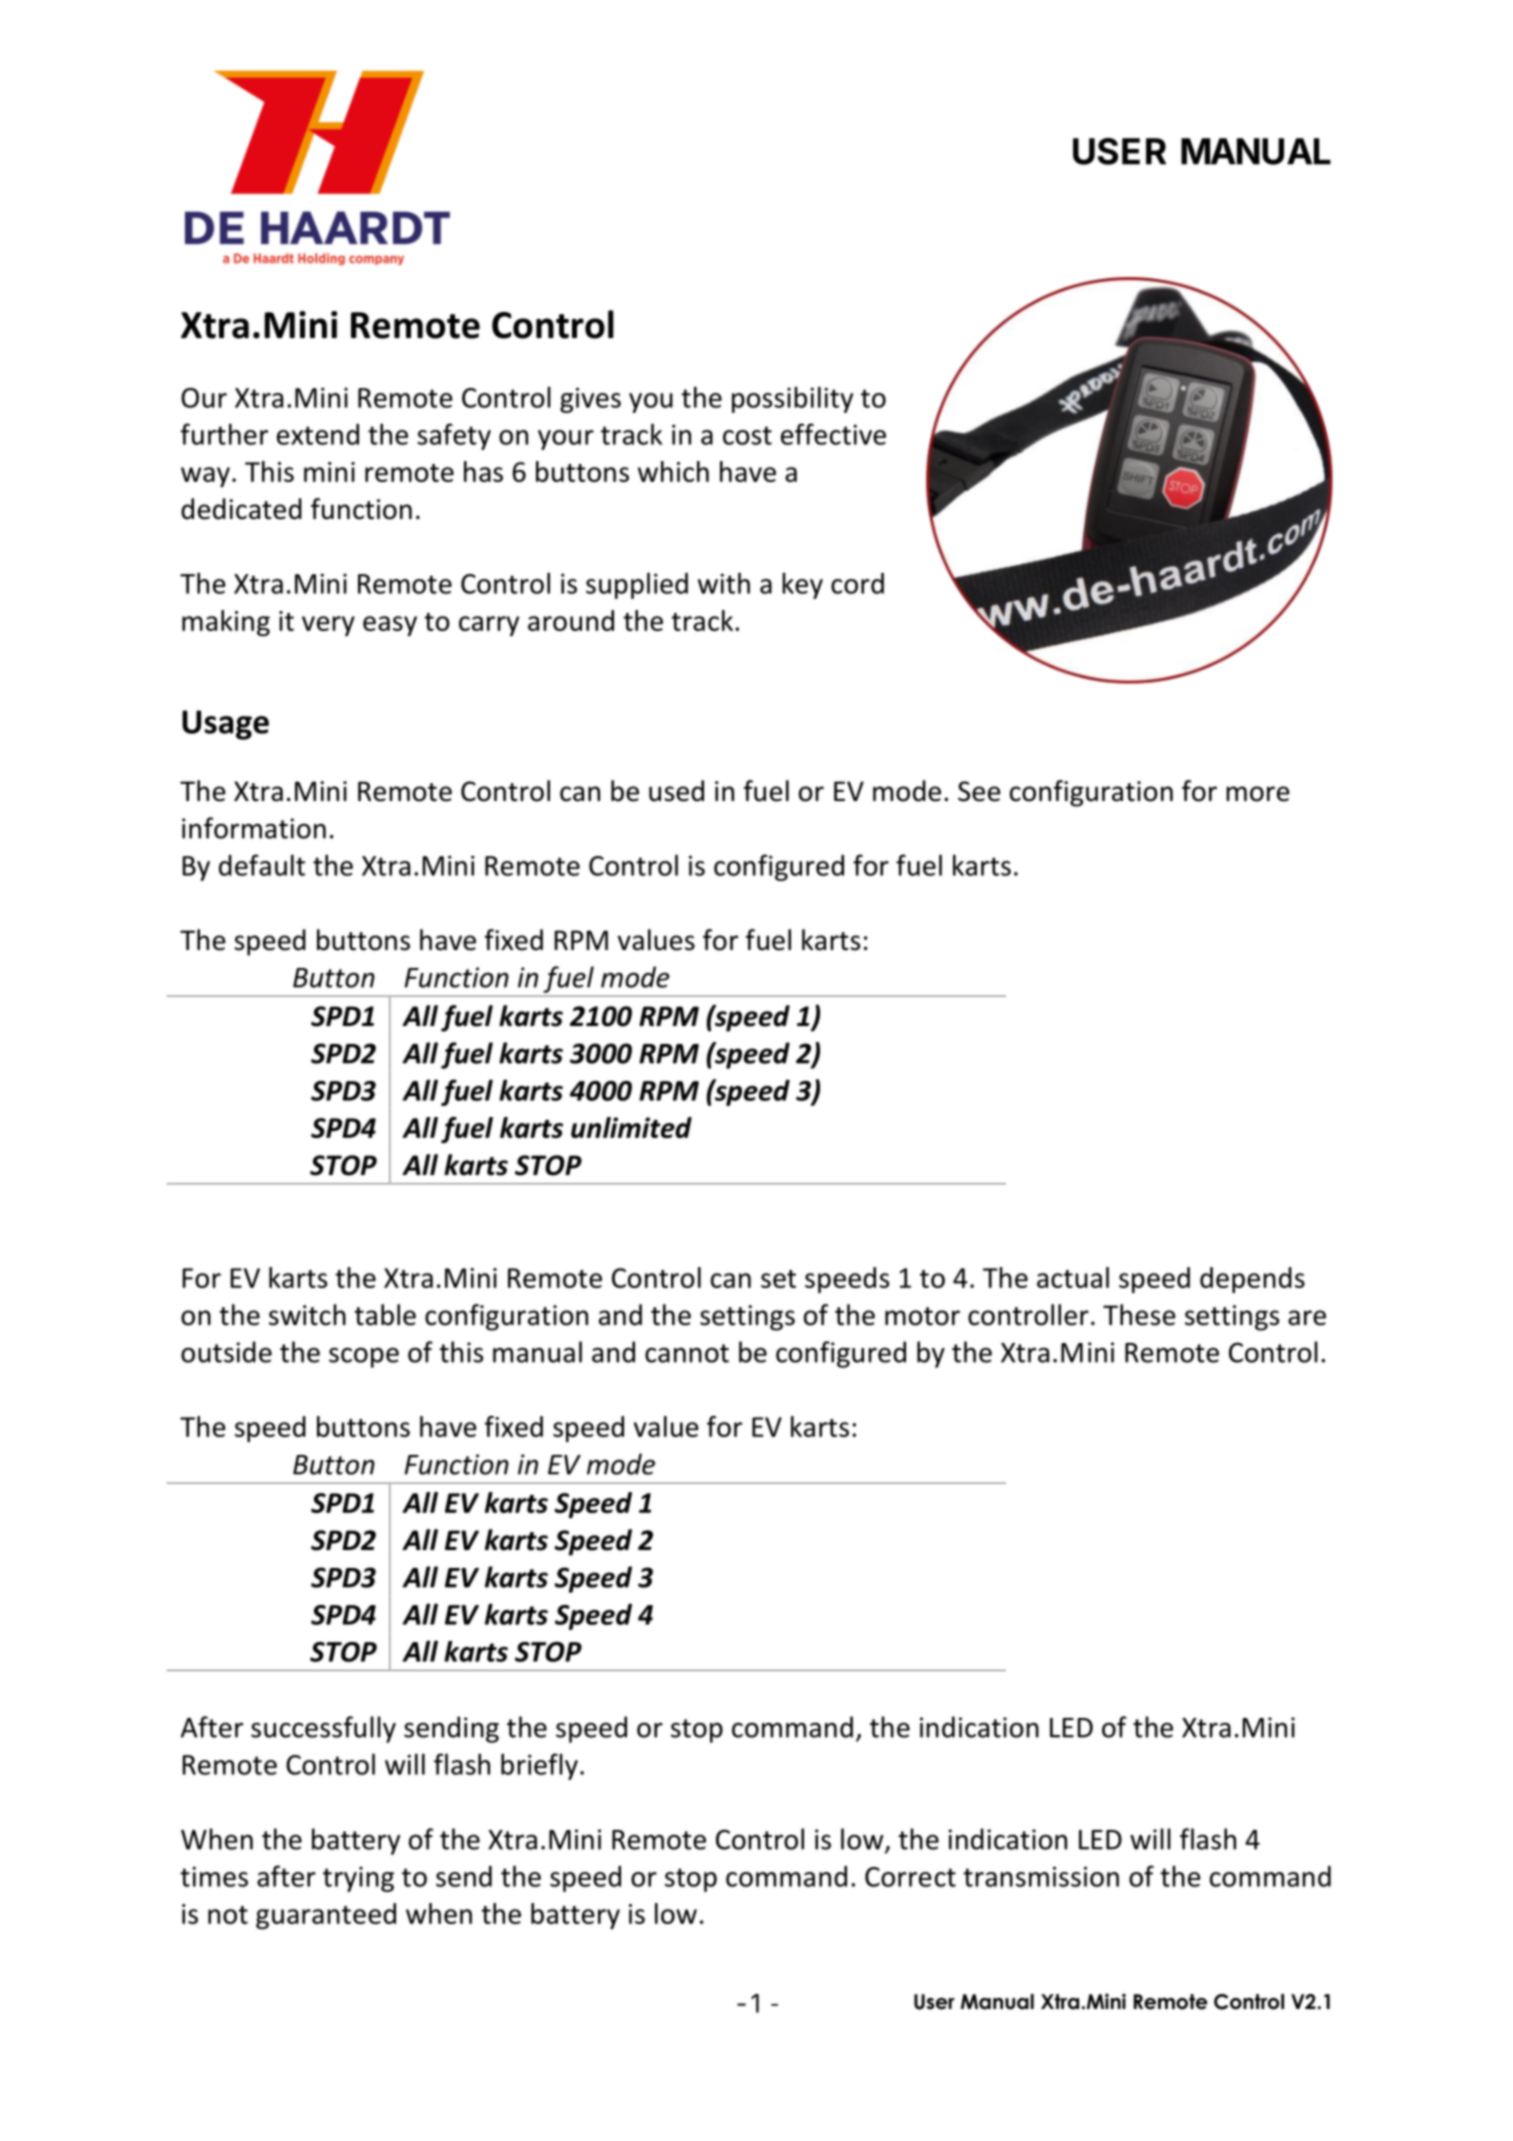  What do you see at coordinates (631, 1127) in the image?
I see `unlimited` at bounding box center [631, 1127].
